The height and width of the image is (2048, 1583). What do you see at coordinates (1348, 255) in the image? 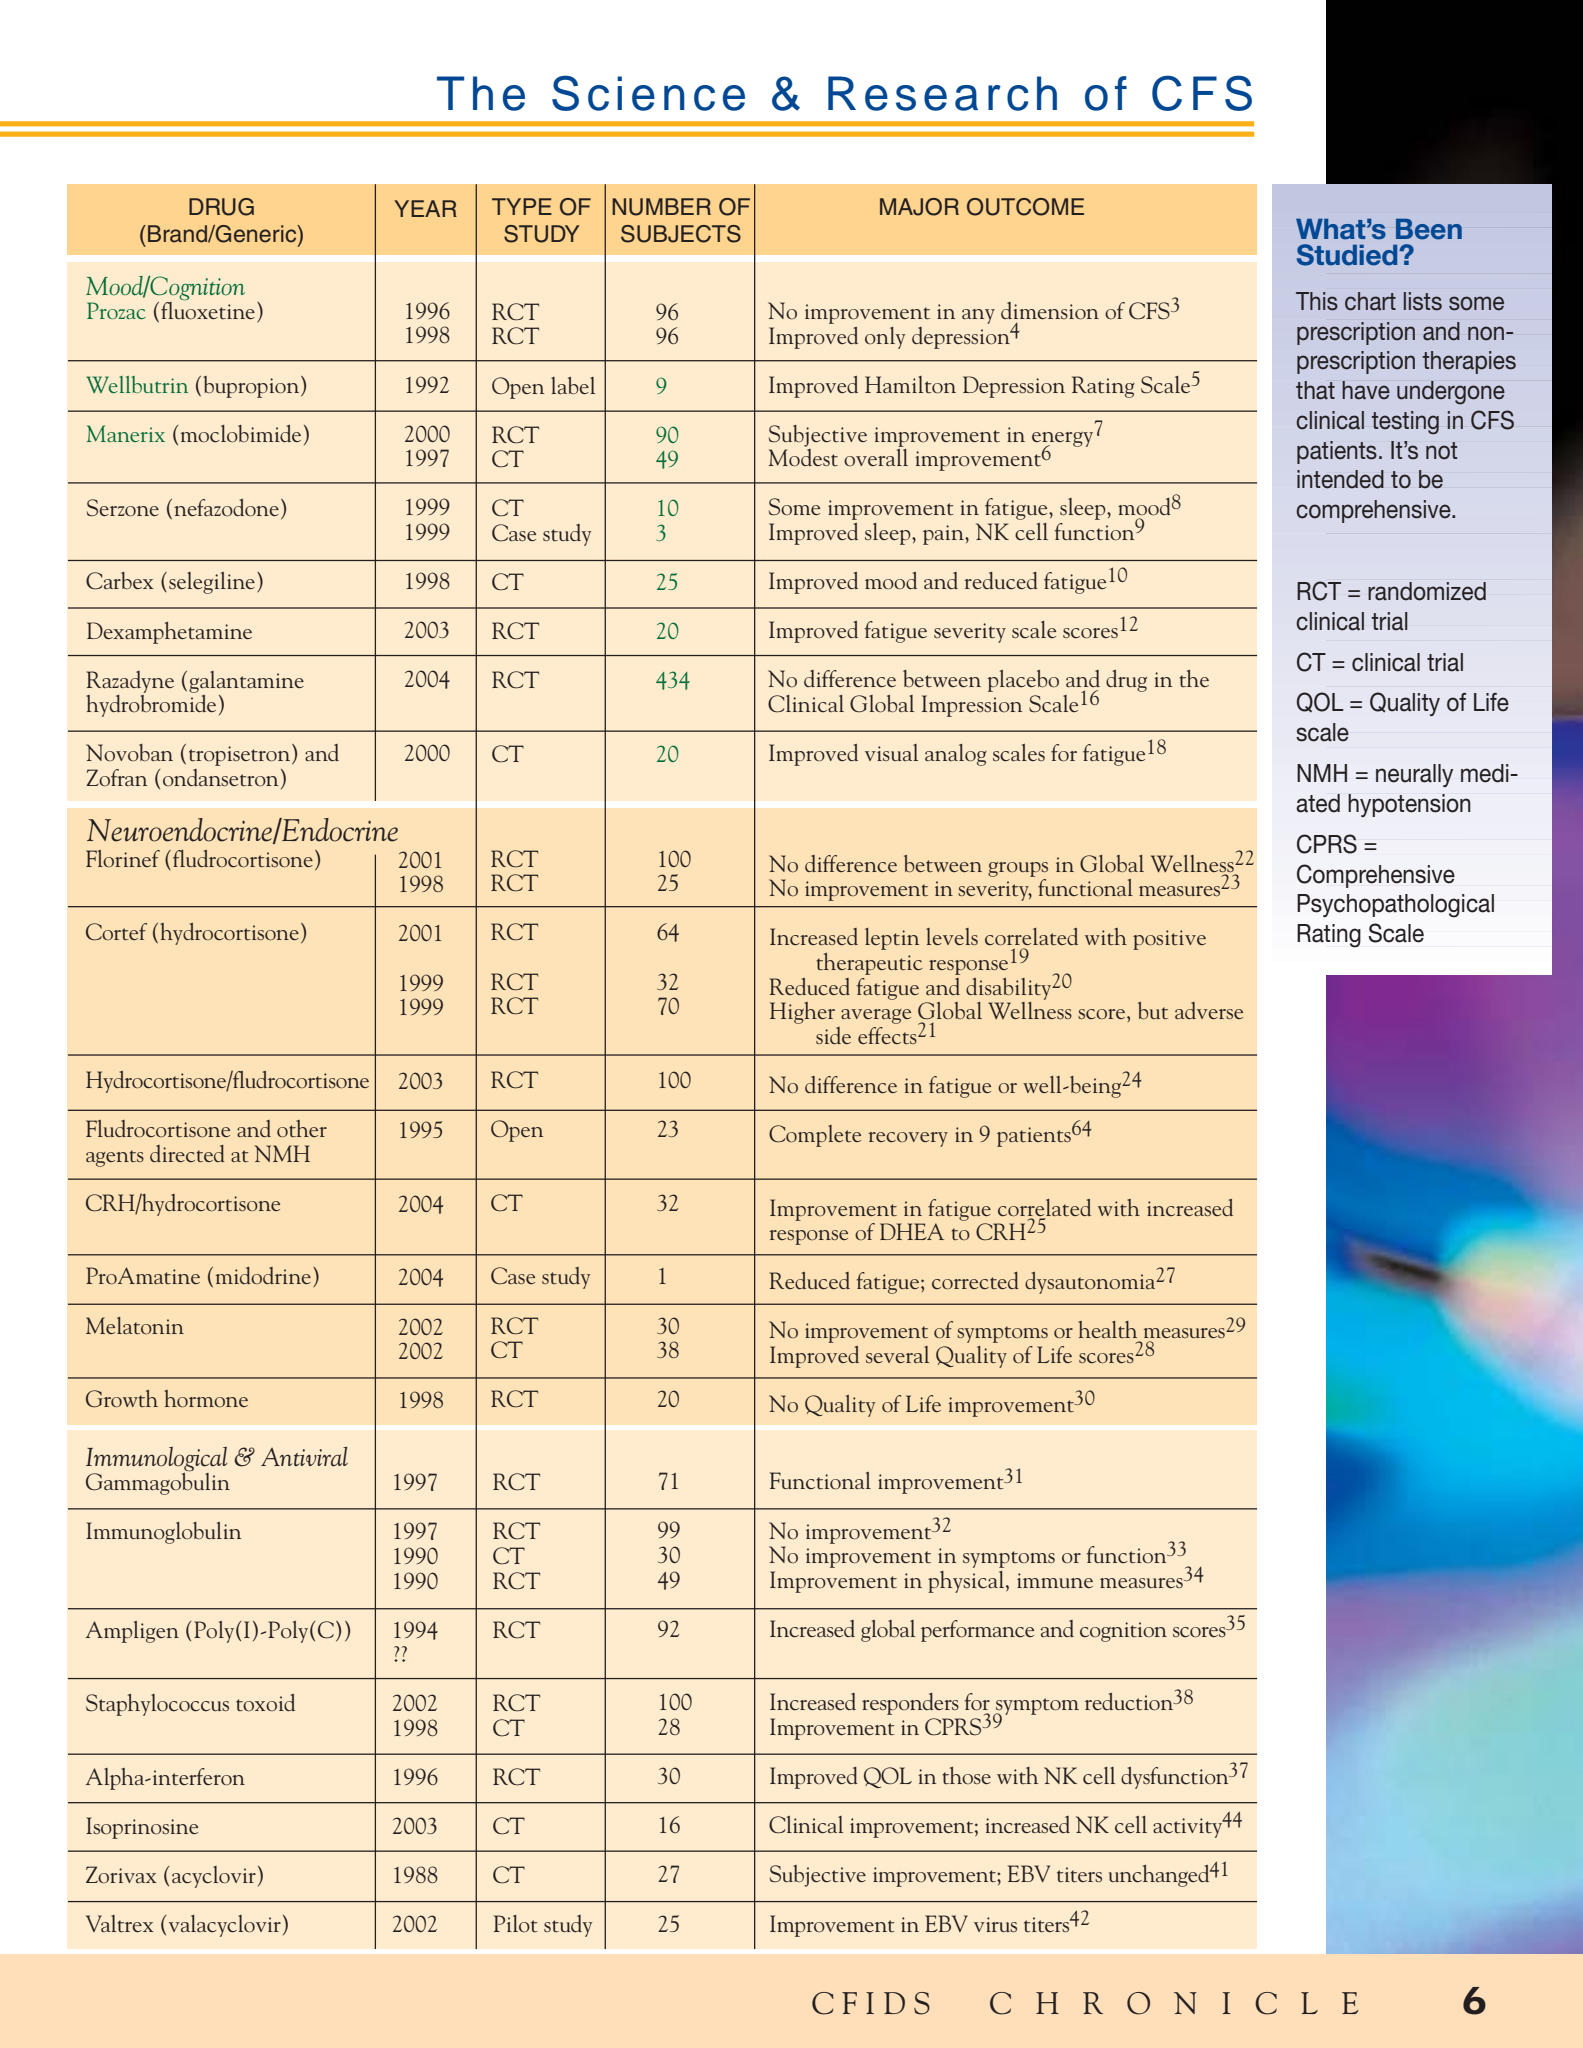
I see `Studied` at bounding box center [1348, 255].
